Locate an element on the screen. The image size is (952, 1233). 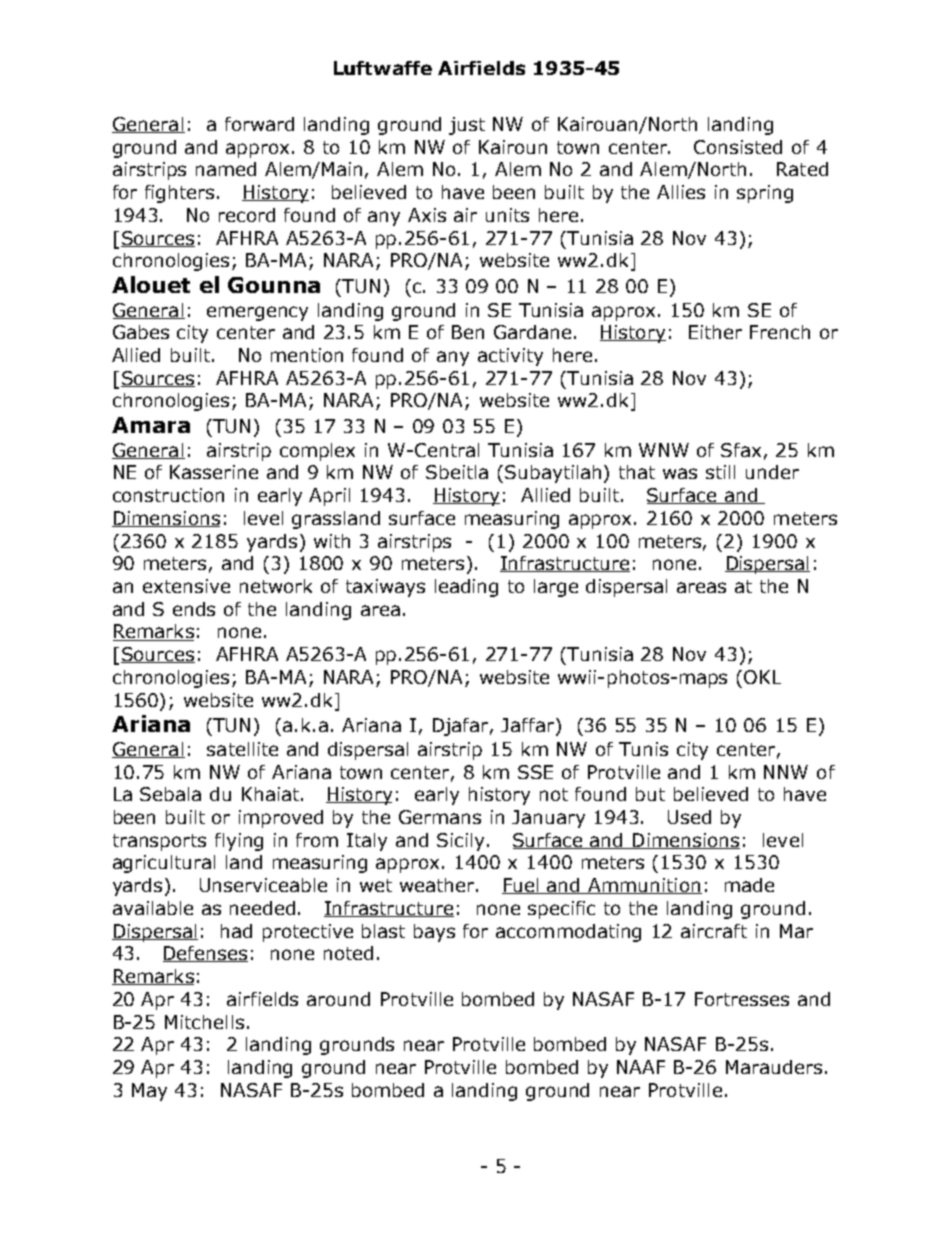
Consisted is located at coordinates (738, 147).
